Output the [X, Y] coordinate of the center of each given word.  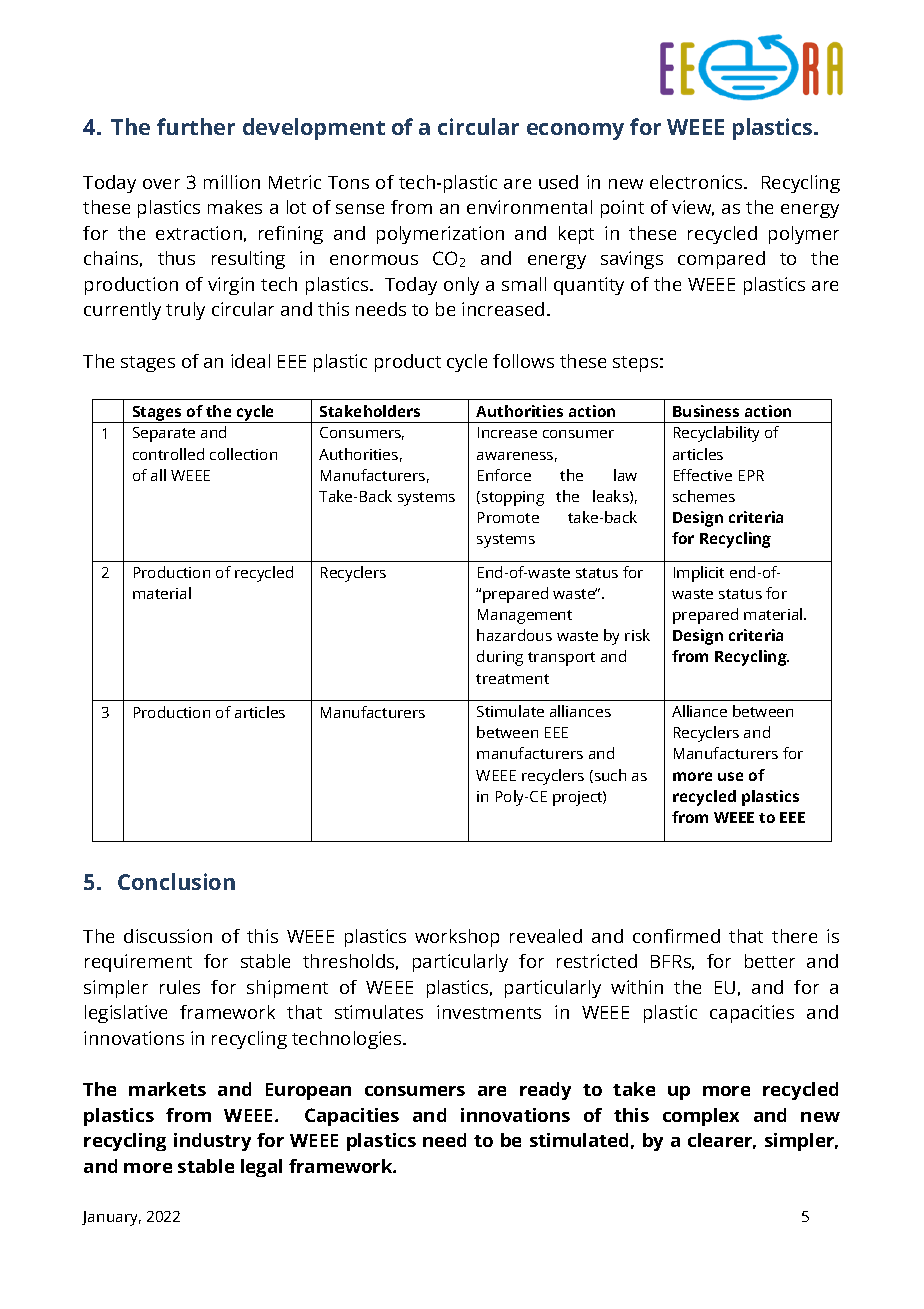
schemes [704, 496]
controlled [168, 454]
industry [212, 1142]
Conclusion [176, 881]
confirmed [676, 936]
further [196, 126]
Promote [508, 517]
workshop [457, 938]
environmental [529, 207]
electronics [697, 182]
